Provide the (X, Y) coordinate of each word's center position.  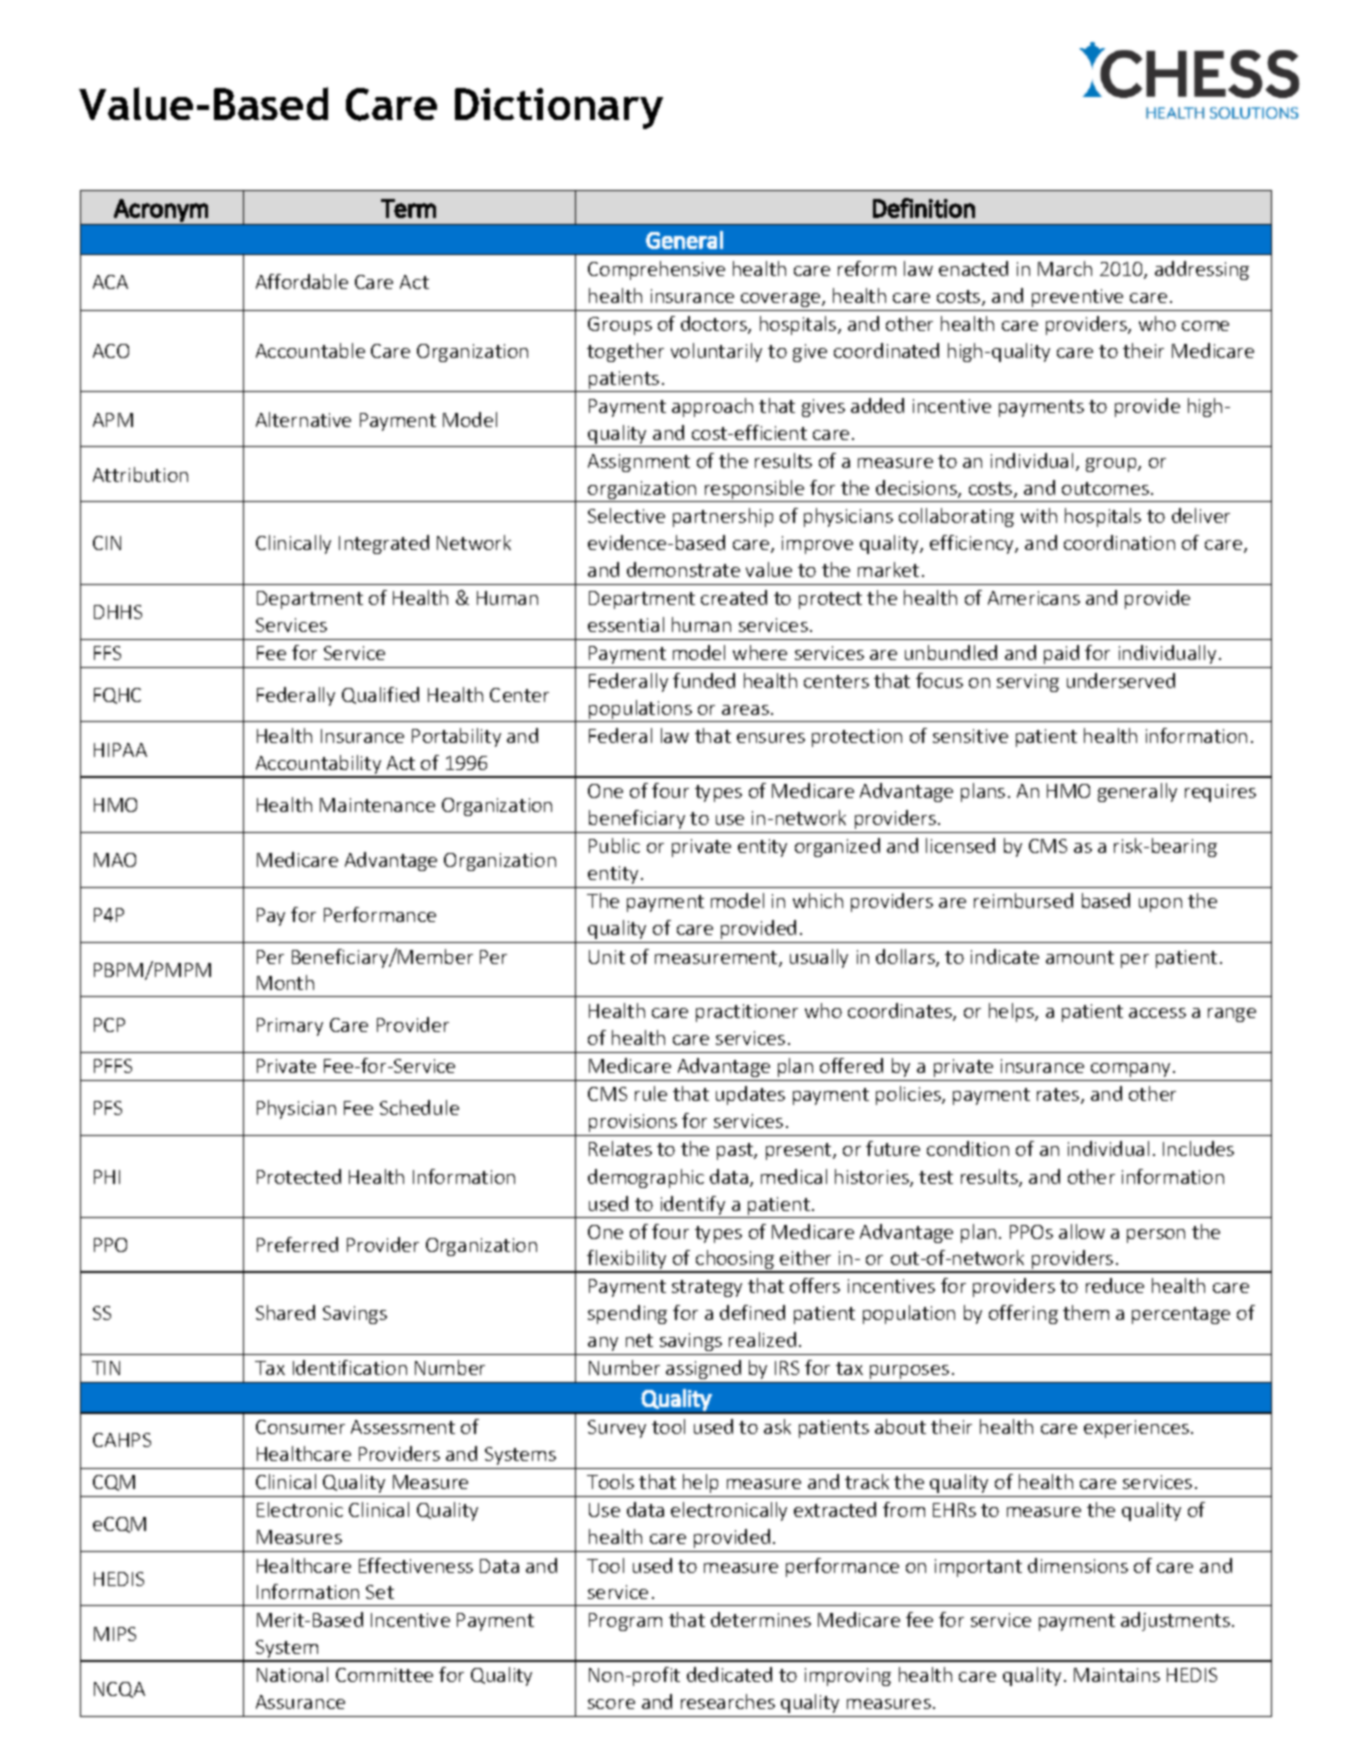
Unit (607, 957)
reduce (1115, 1285)
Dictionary (559, 108)
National (292, 1674)
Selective (626, 515)
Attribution (140, 474)
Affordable (302, 281)
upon (1160, 905)
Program (625, 1622)
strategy (707, 1288)
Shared (285, 1312)
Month (285, 982)
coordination (1119, 542)
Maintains (1117, 1675)
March (1065, 268)
